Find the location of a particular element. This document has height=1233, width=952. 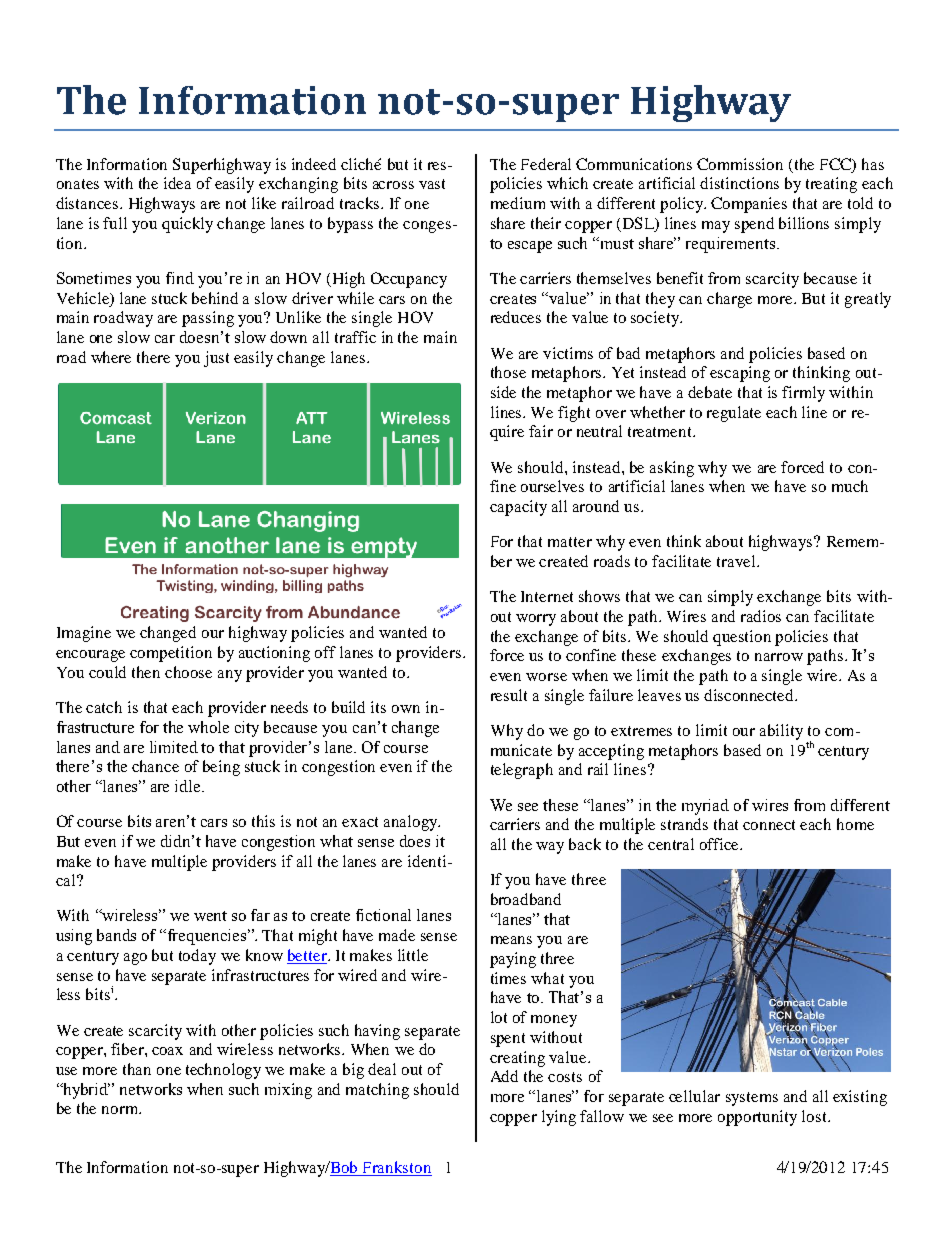

just is located at coordinates (216, 359).
